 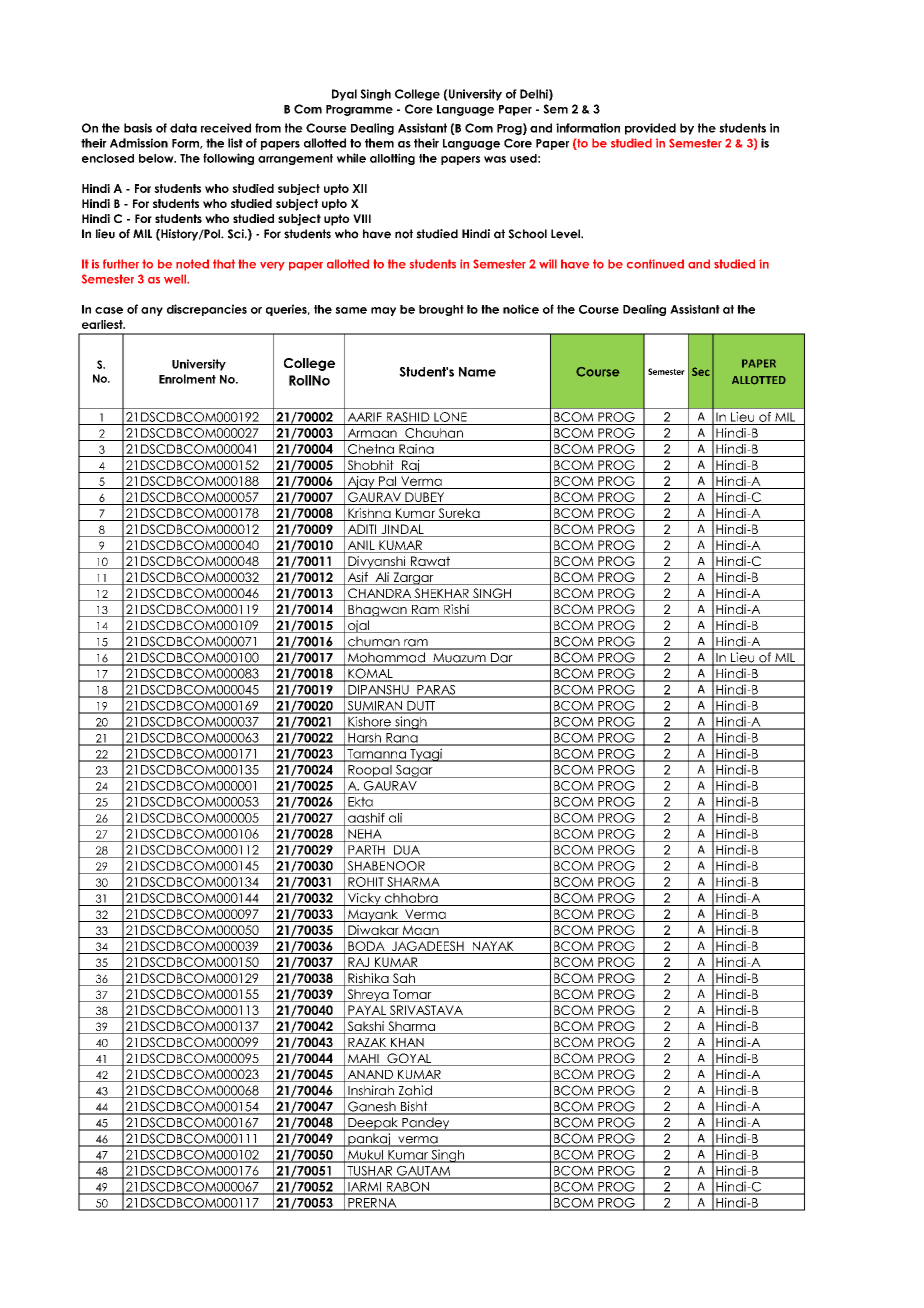 I want to click on below, so click(x=157, y=158).
